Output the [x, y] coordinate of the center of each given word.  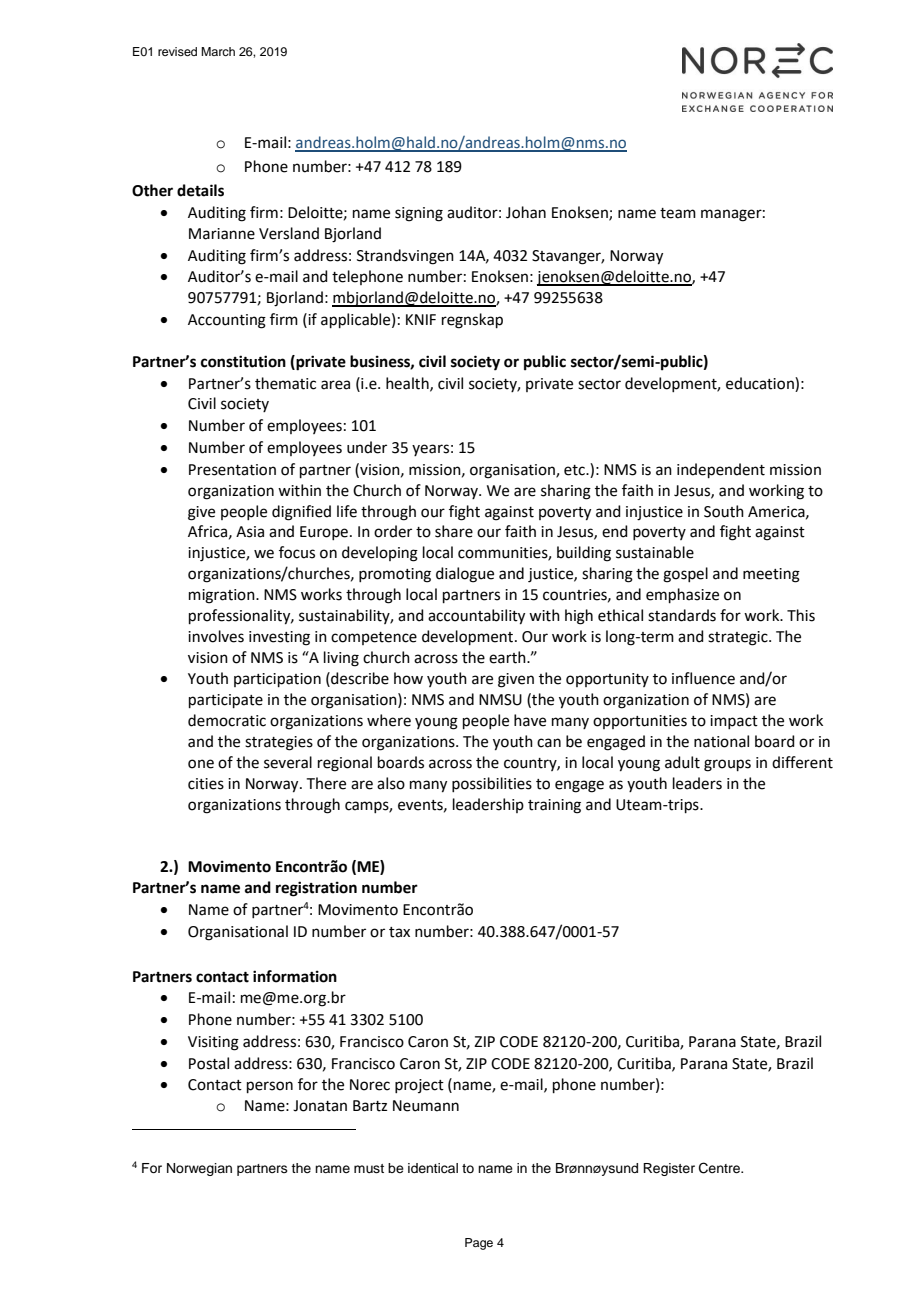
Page [479, 1244]
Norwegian [199, 1169]
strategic [739, 638]
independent [721, 470]
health [408, 384]
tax [399, 932]
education [761, 383]
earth [508, 657]
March [218, 51]
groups [727, 765]
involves [216, 636]
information [295, 976]
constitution [243, 361]
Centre [720, 1168]
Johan [526, 212]
